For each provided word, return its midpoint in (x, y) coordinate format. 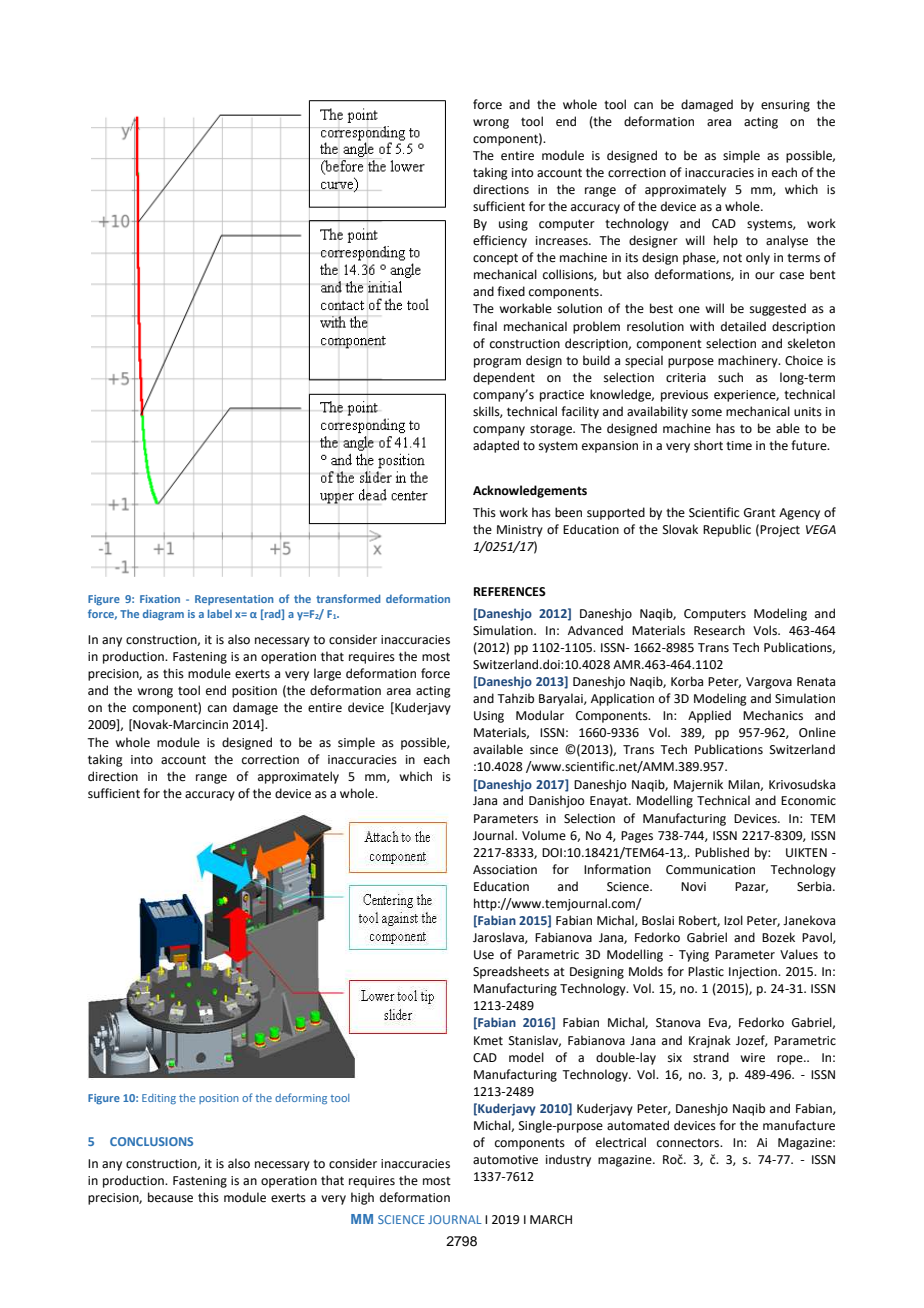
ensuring (785, 106)
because (170, 1197)
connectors (689, 1143)
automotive (505, 1160)
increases (563, 241)
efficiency (500, 241)
